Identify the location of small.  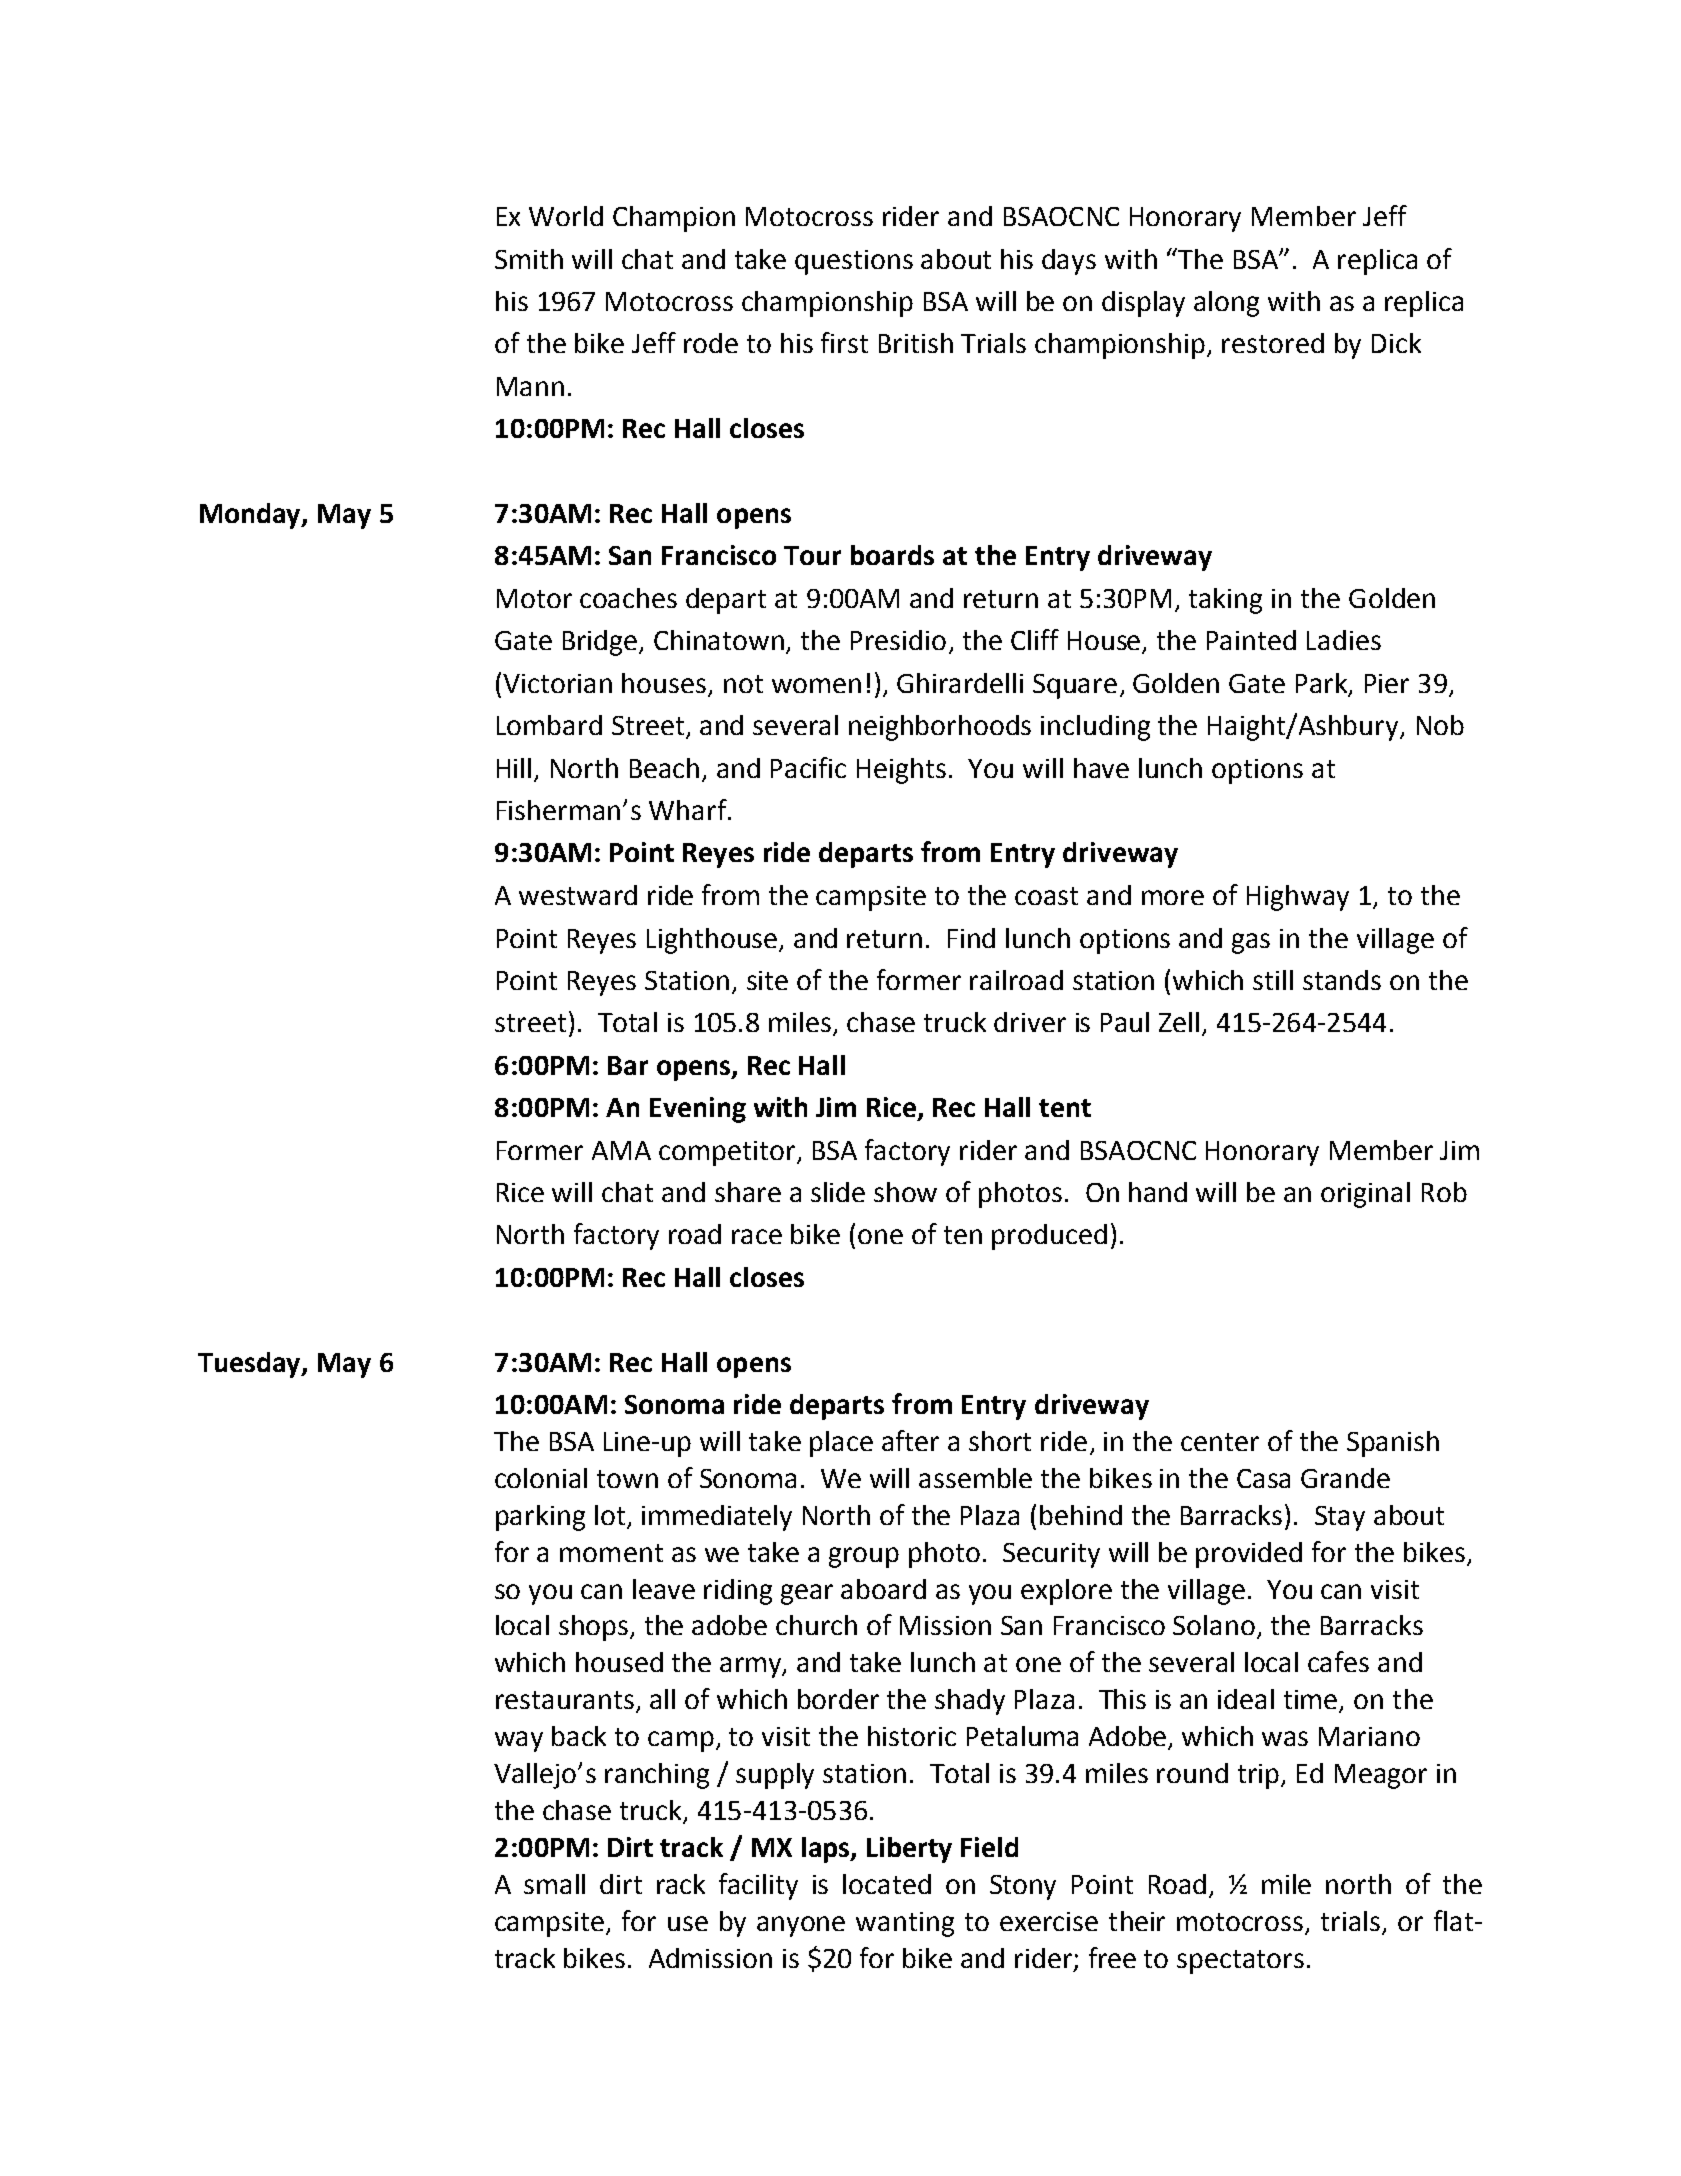
(554, 1884).
